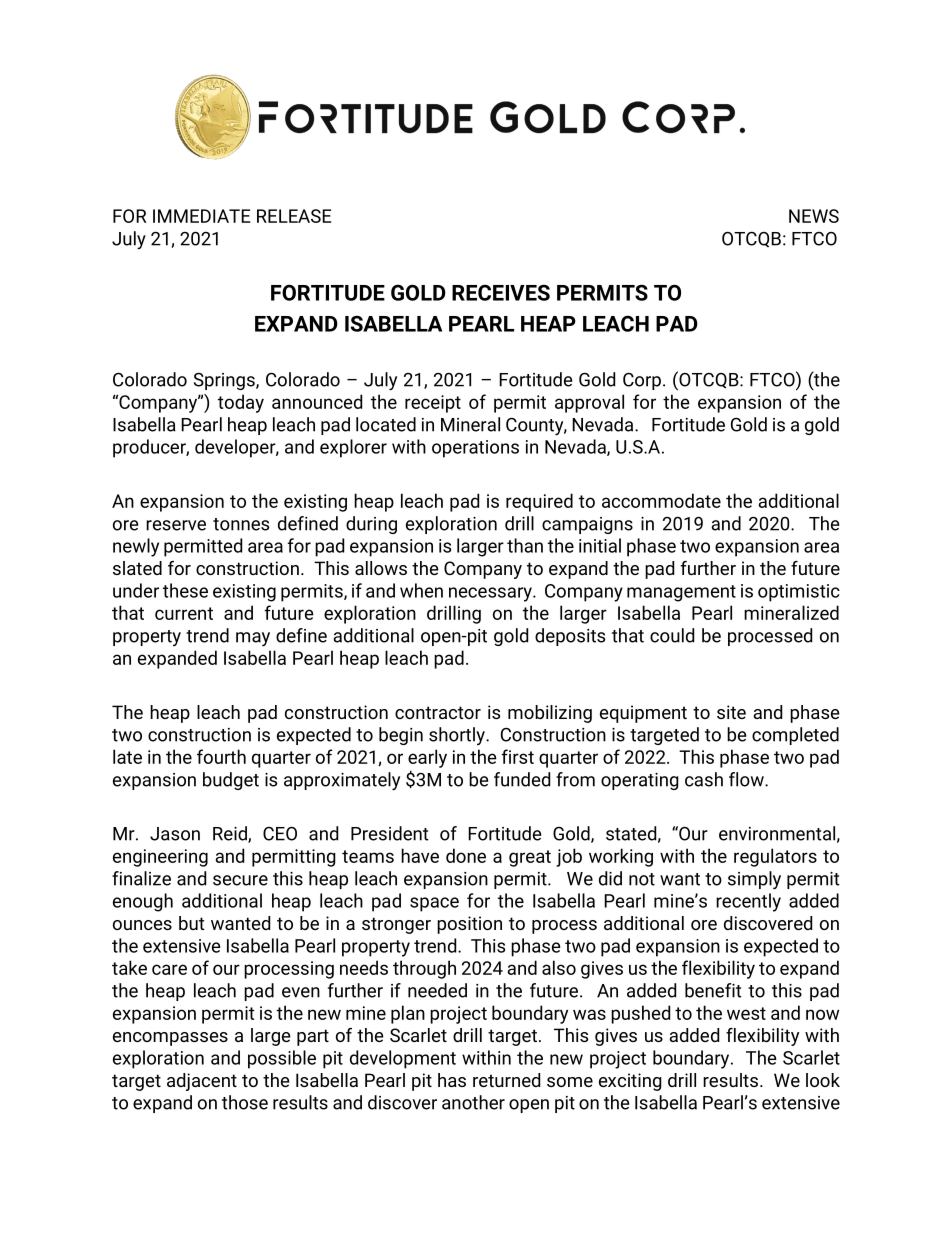 This screenshot has width=952, height=1233. I want to click on accommodate, so click(661, 500).
